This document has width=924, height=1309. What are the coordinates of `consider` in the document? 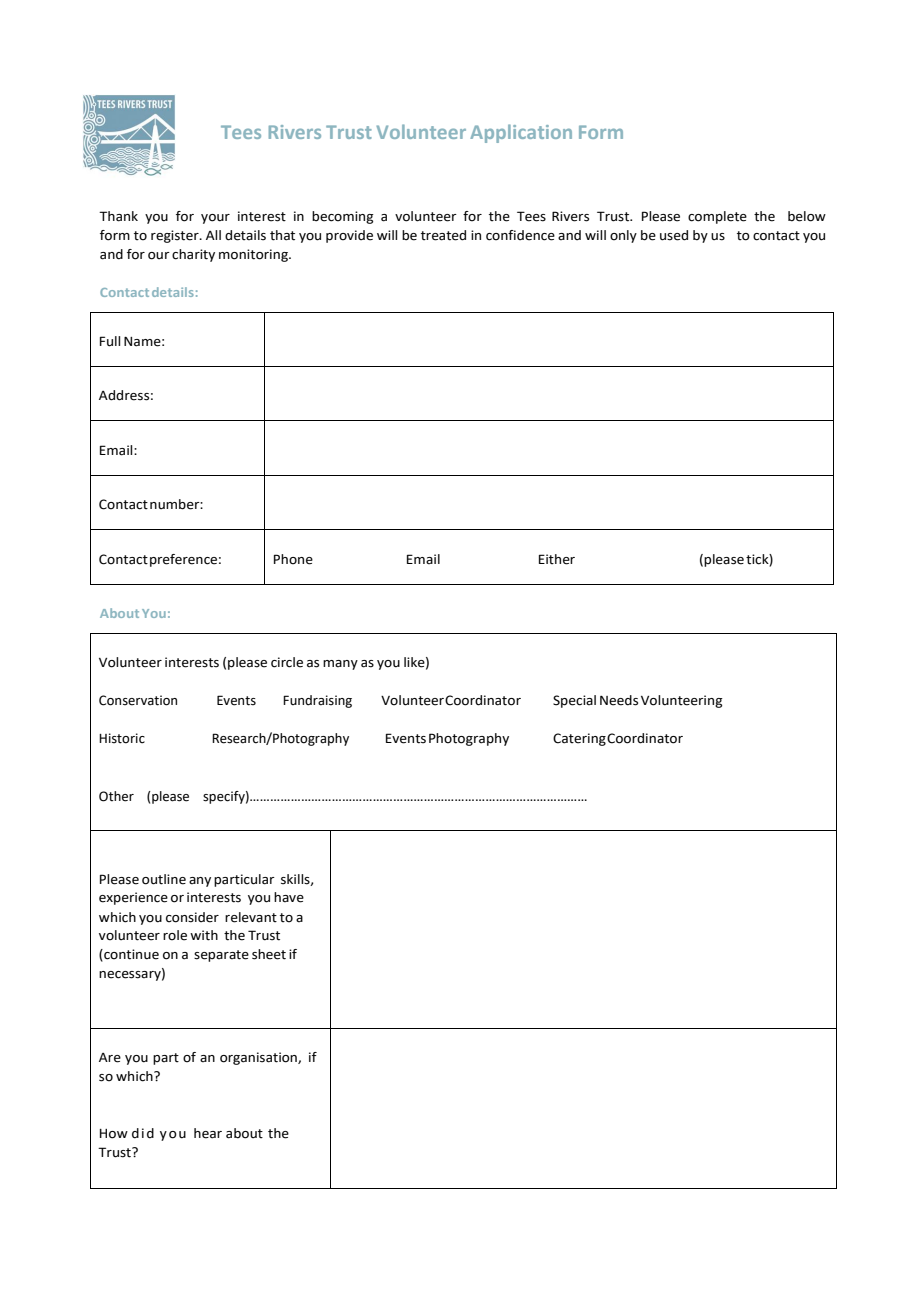 It's located at (192, 917).
